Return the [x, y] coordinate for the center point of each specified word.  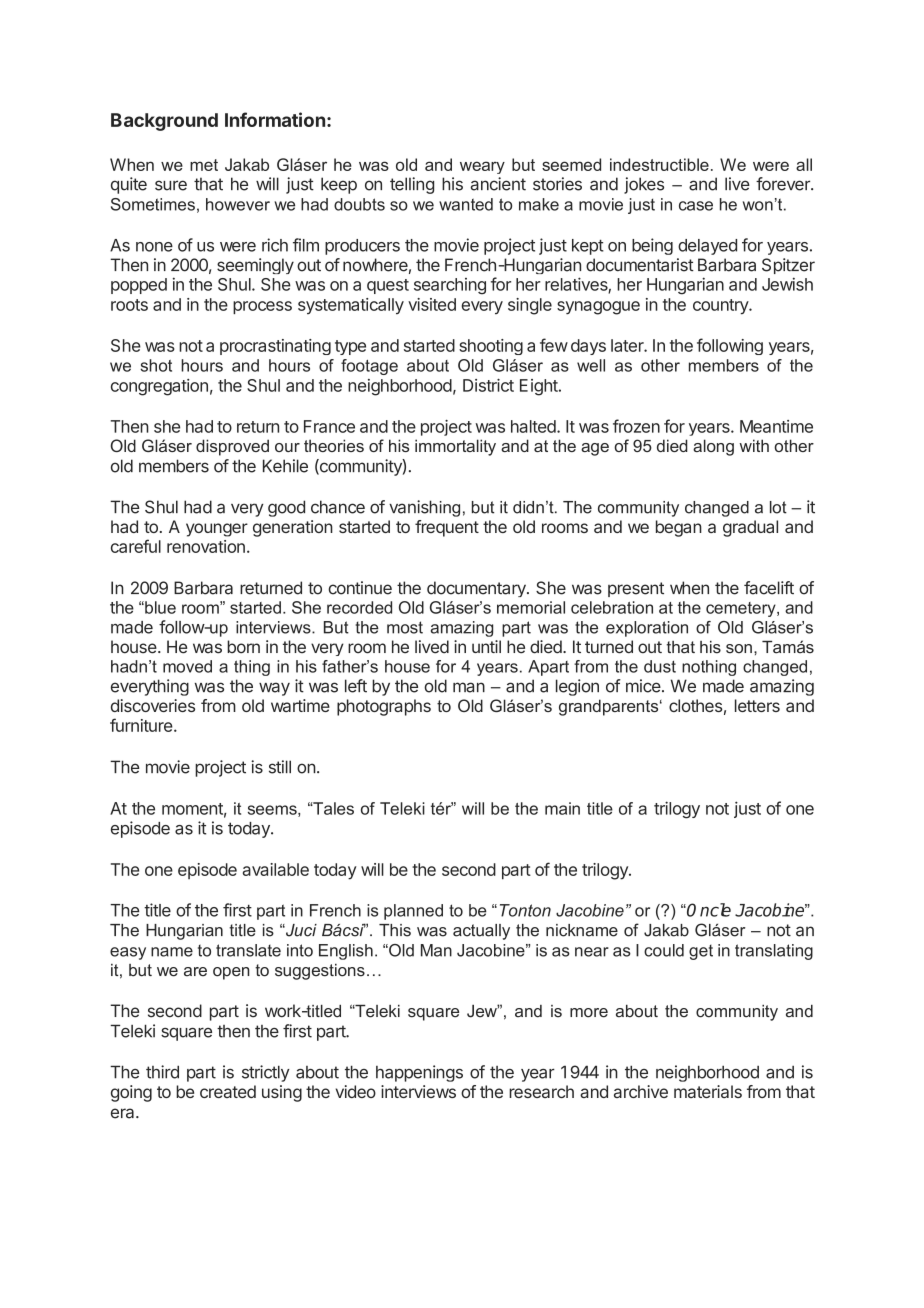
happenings [419, 1073]
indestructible [659, 164]
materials [708, 1091]
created [228, 1091]
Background [164, 122]
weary [482, 167]
